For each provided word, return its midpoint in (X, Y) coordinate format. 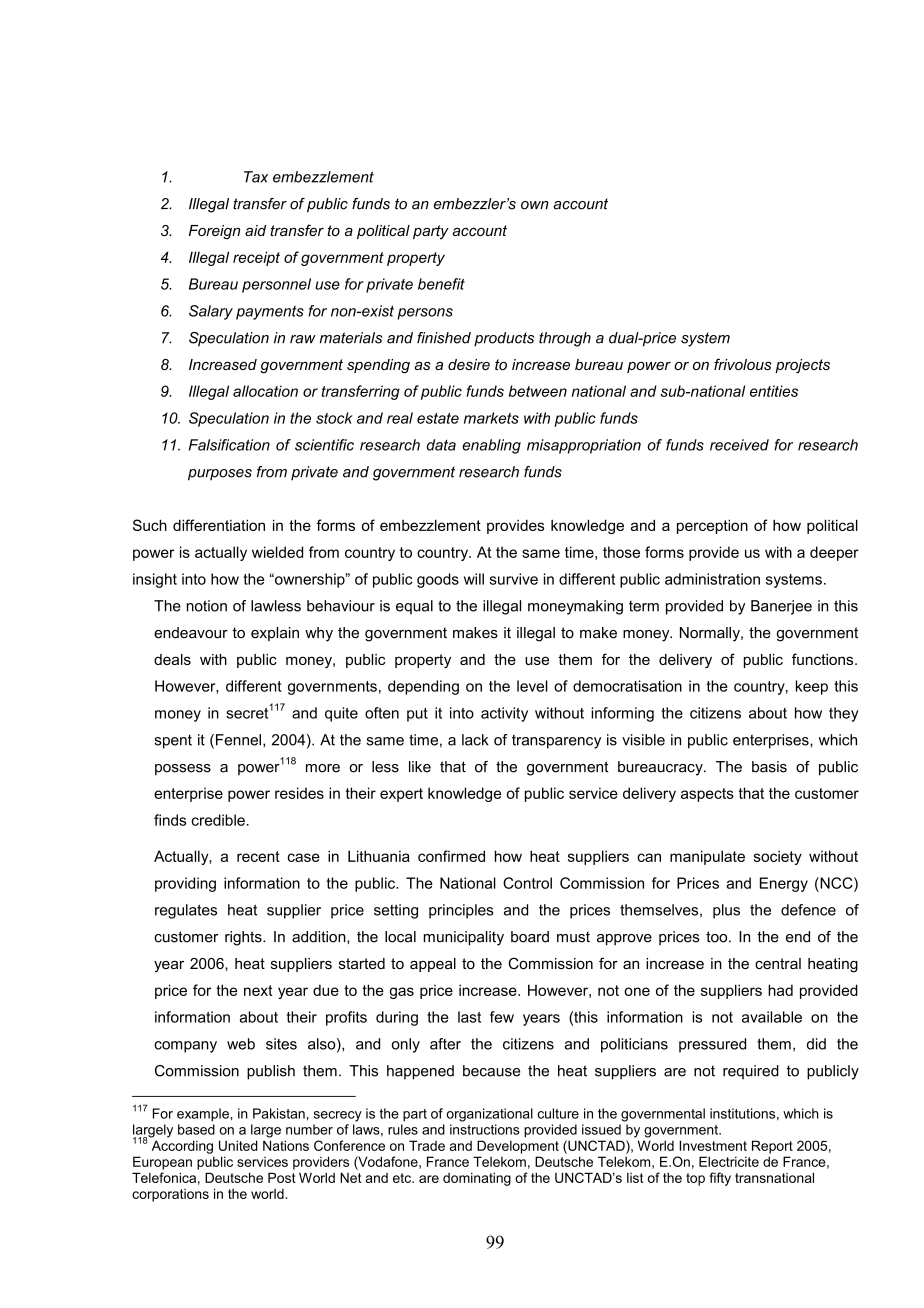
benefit (441, 284)
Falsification (229, 445)
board (530, 937)
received (739, 445)
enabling (491, 446)
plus (726, 911)
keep (812, 687)
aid (255, 230)
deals (172, 659)
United (238, 1145)
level (532, 686)
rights (244, 938)
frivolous (743, 364)
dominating (477, 1179)
